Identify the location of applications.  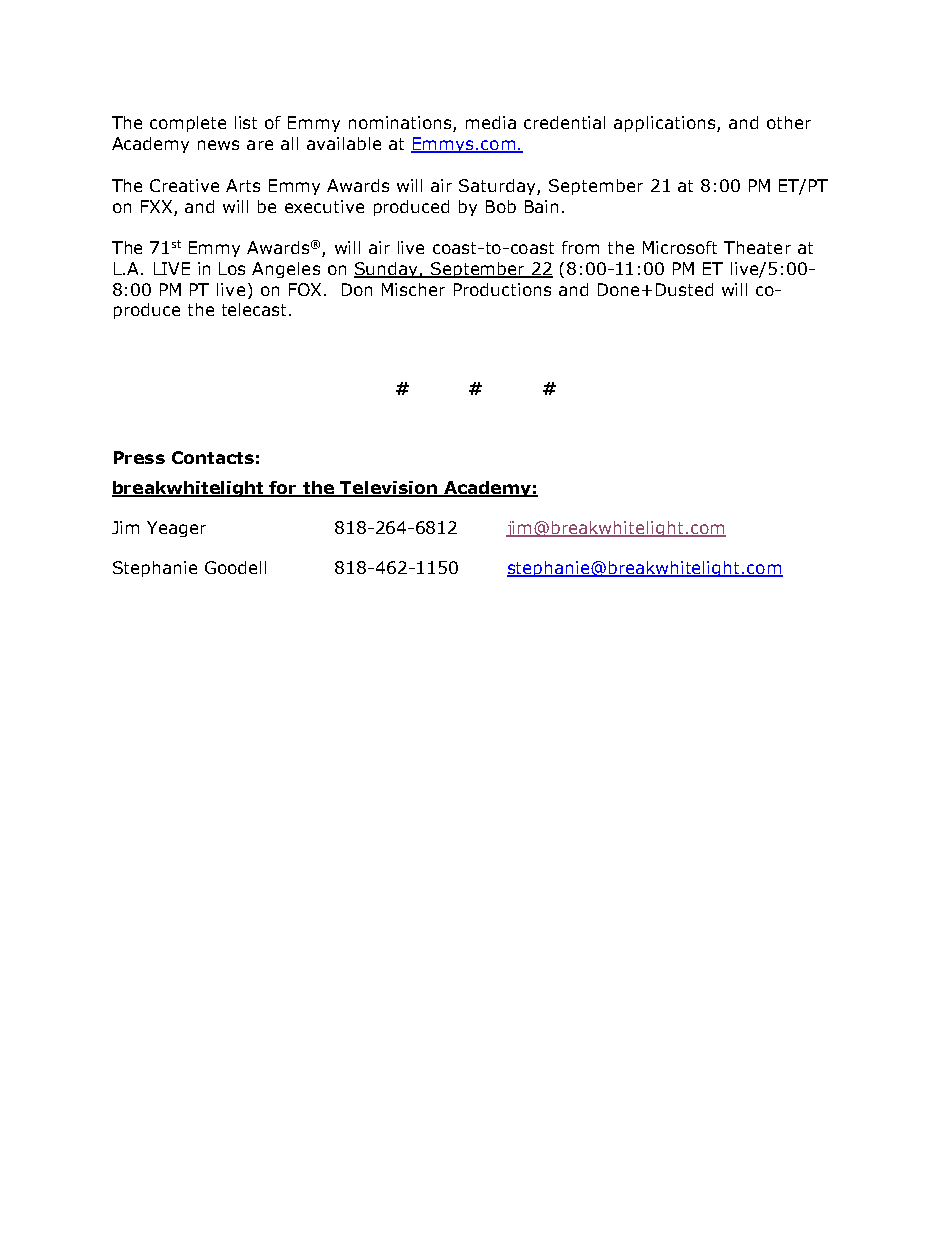
(666, 124).
